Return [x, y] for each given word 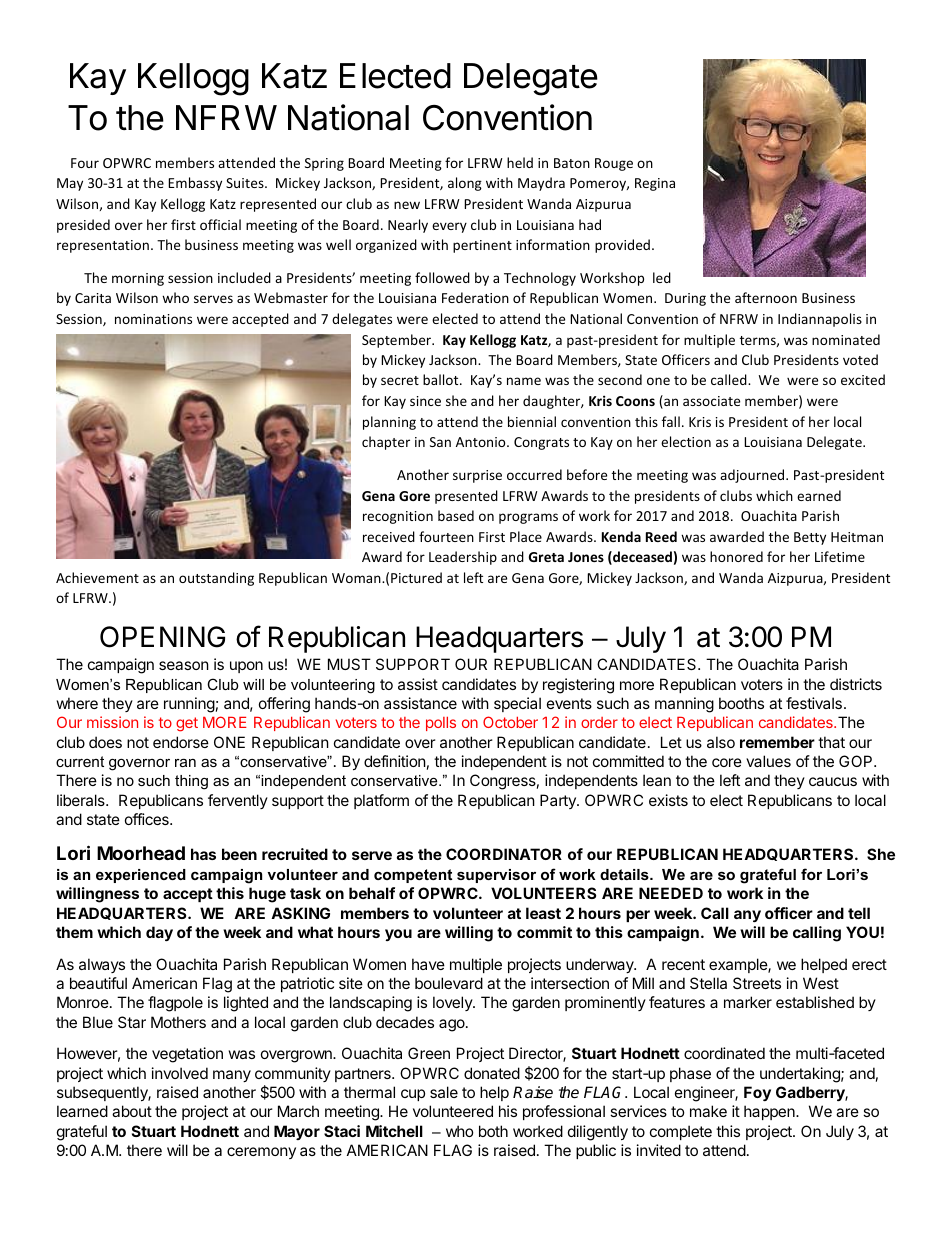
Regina [655, 184]
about [132, 1111]
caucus [833, 781]
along [465, 184]
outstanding [216, 579]
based [456, 515]
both [493, 1131]
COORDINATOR [504, 854]
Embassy [195, 184]
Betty [810, 538]
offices [148, 819]
